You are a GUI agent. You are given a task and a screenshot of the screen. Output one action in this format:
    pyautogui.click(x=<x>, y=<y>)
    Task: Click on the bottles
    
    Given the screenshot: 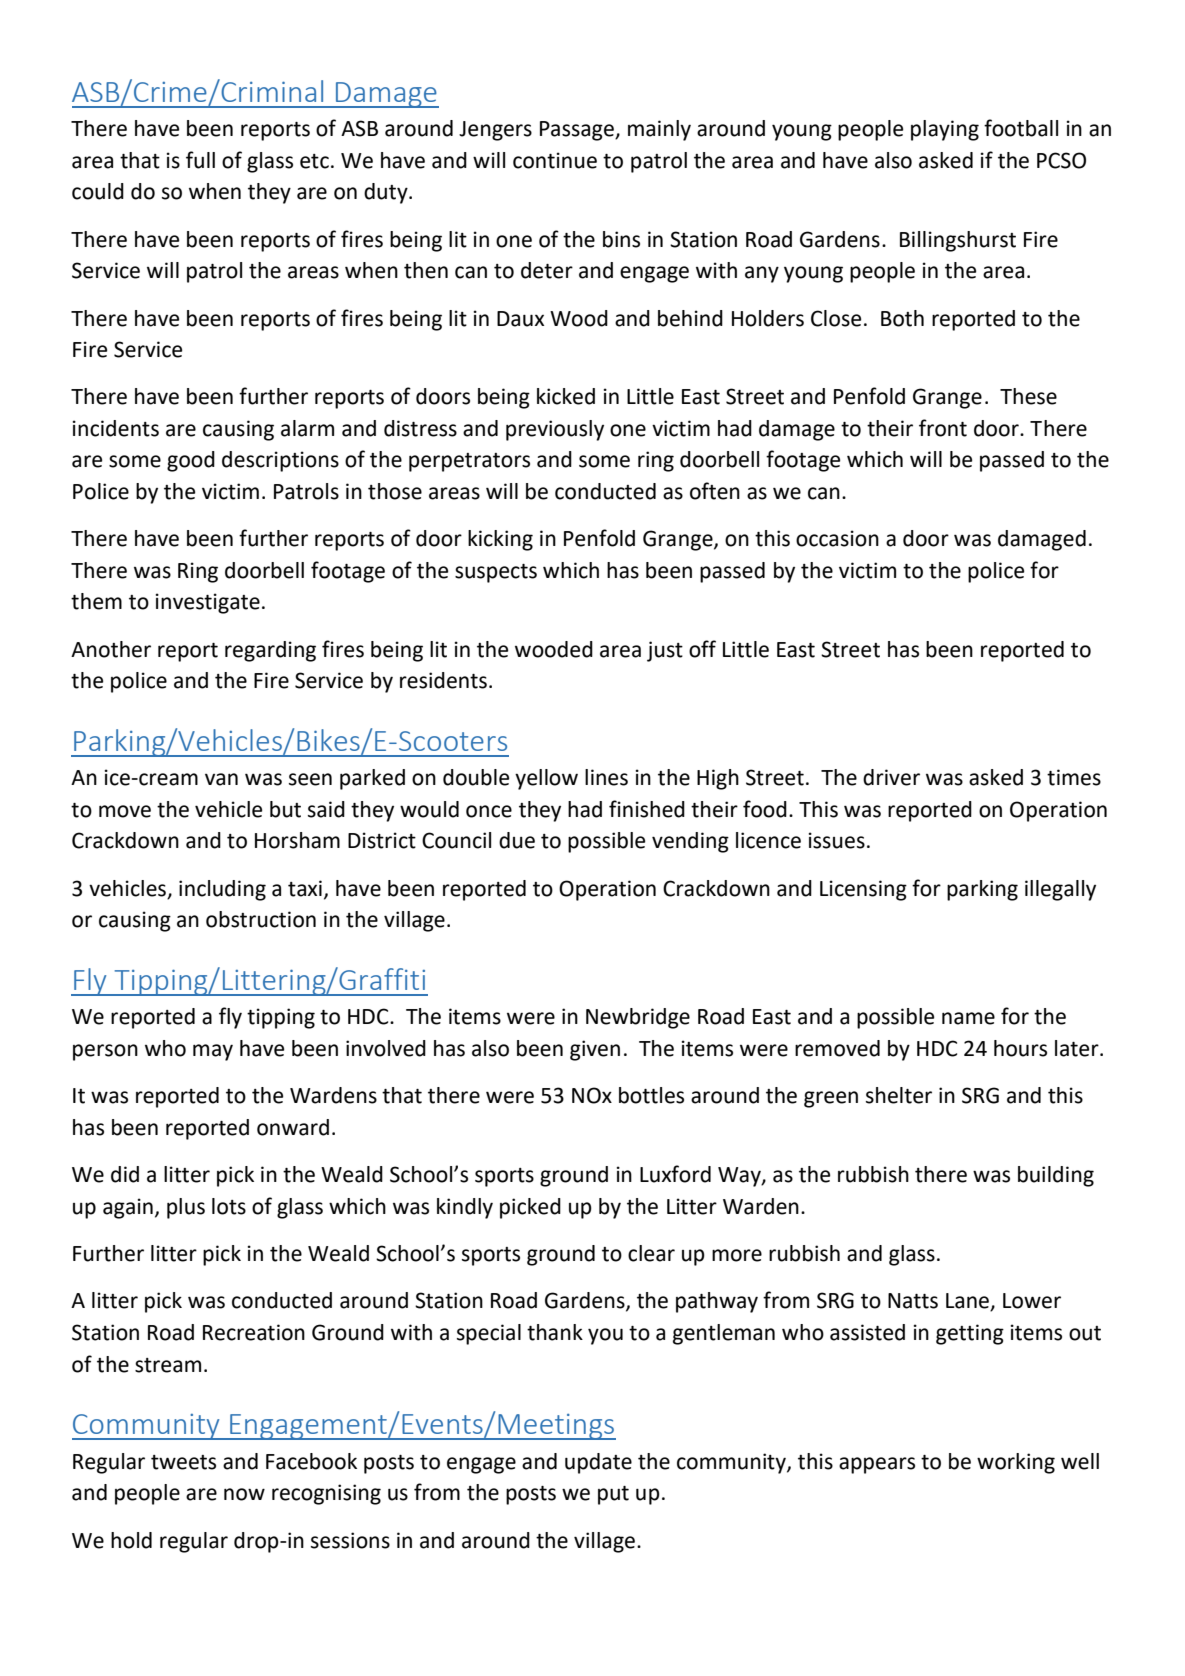 What is the action you would take?
    pyautogui.click(x=651, y=1095)
